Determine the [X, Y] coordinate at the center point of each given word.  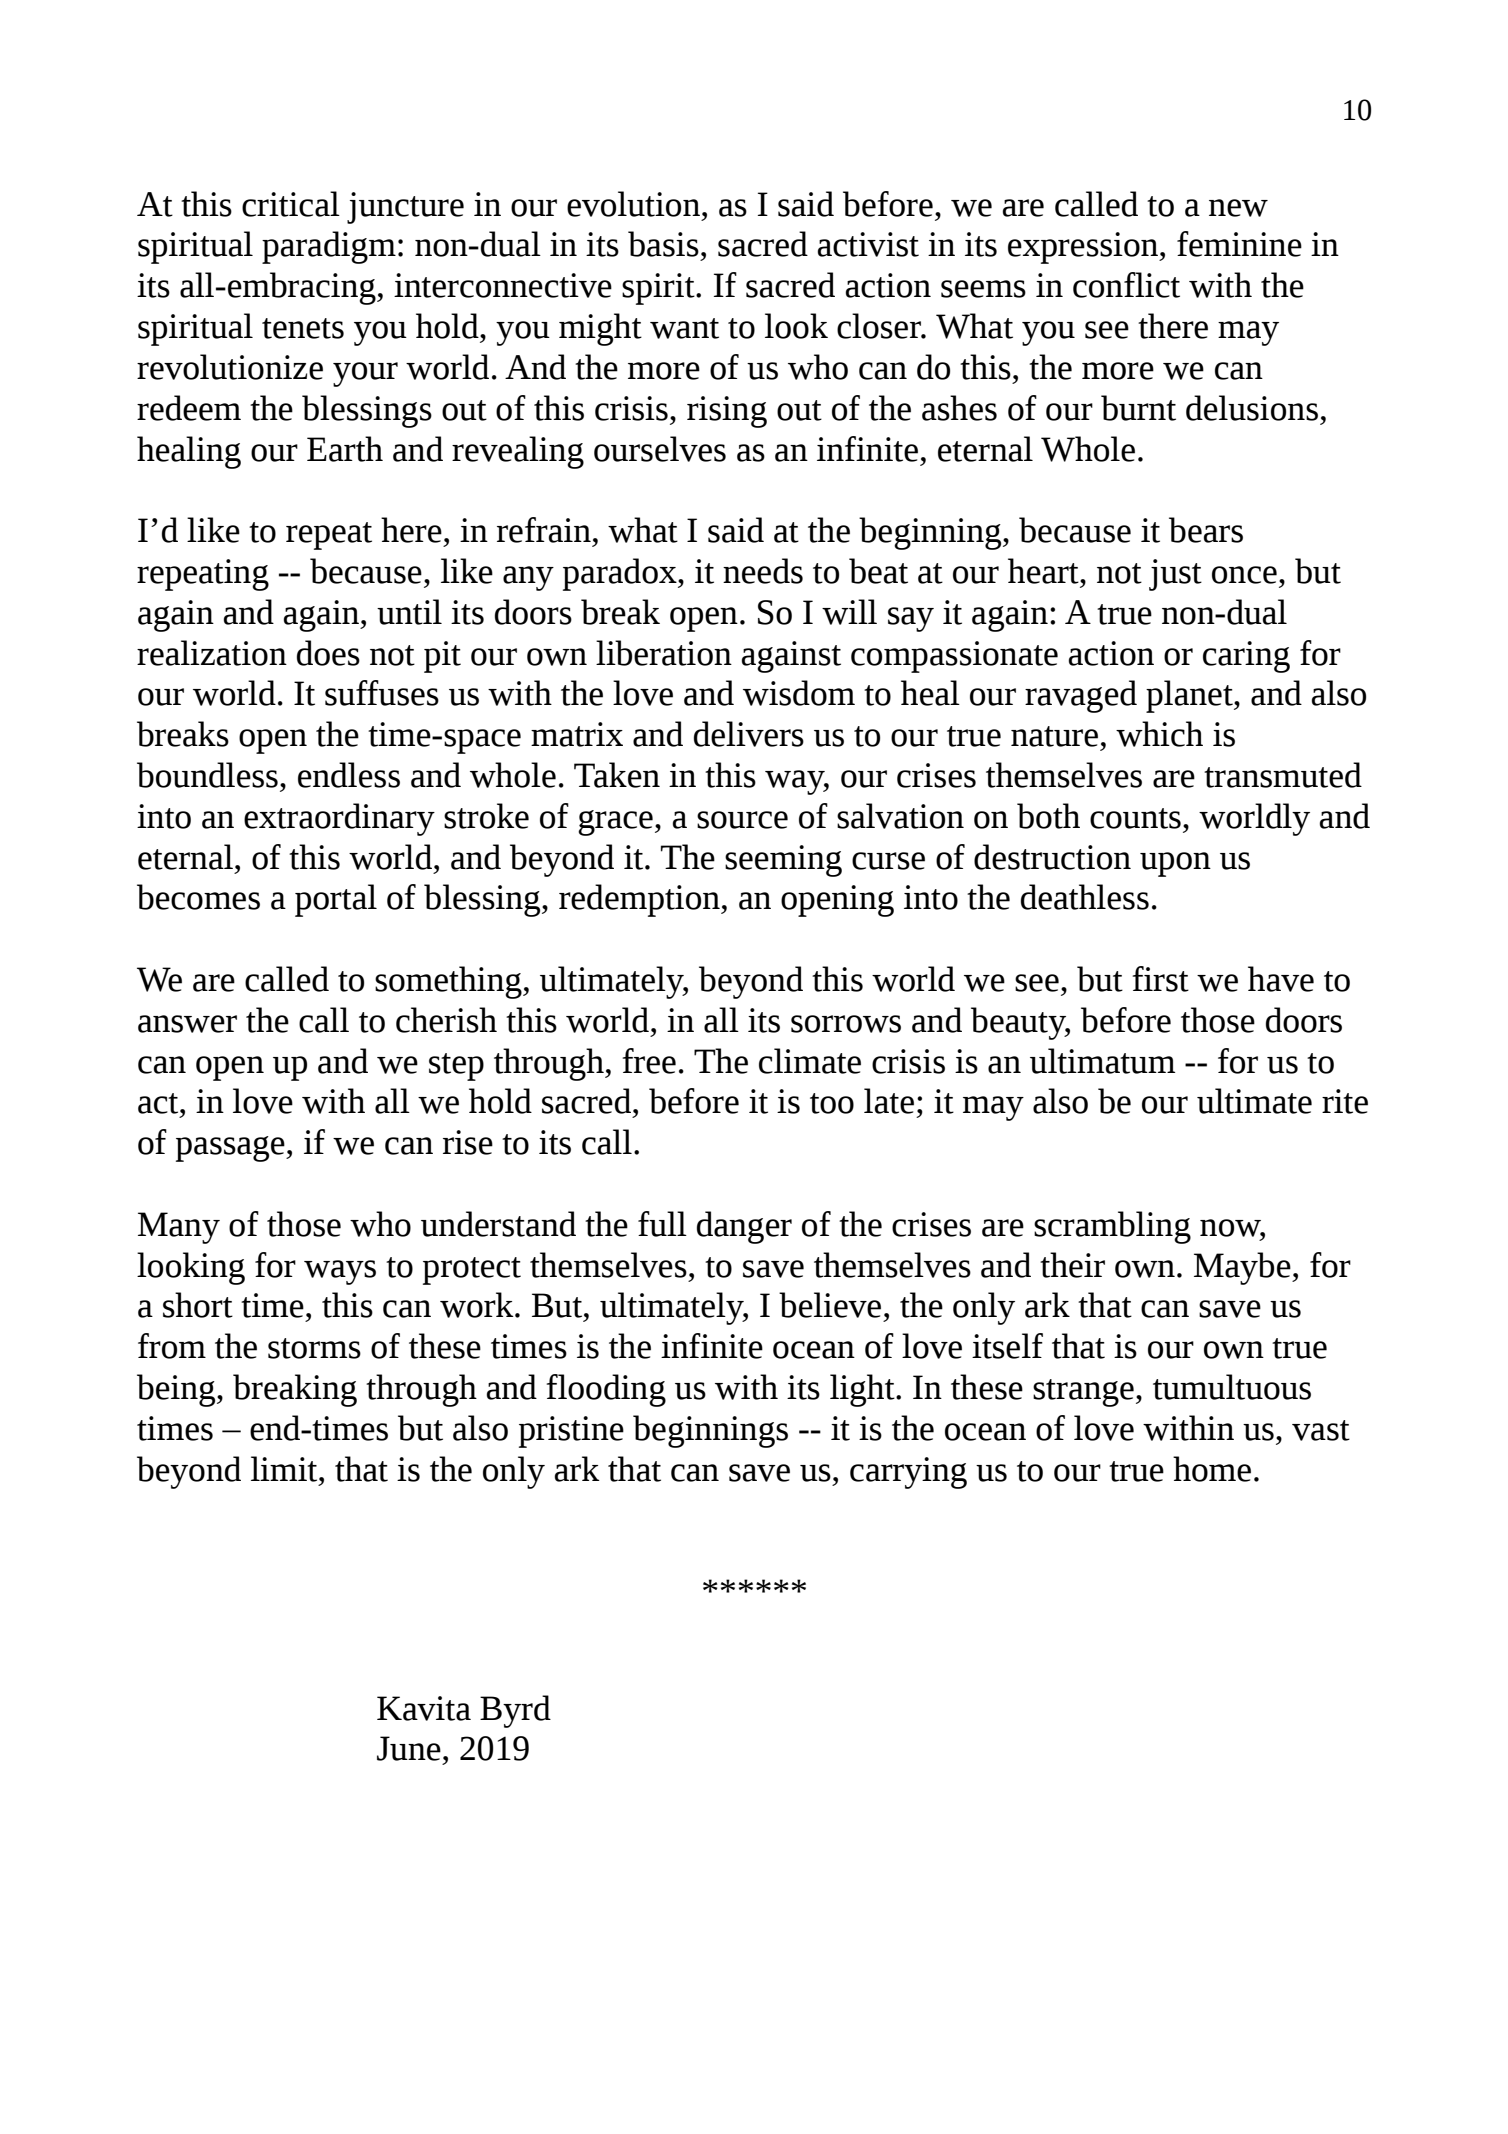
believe [830, 1305]
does [328, 653]
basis [663, 244]
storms [314, 1348]
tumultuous [1232, 1387]
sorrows [846, 1024]
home [1212, 1469]
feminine [1239, 244]
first [1161, 979]
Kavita [424, 1708]
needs [763, 571]
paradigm [329, 247]
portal [336, 900]
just [1175, 575]
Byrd [515, 1711]
